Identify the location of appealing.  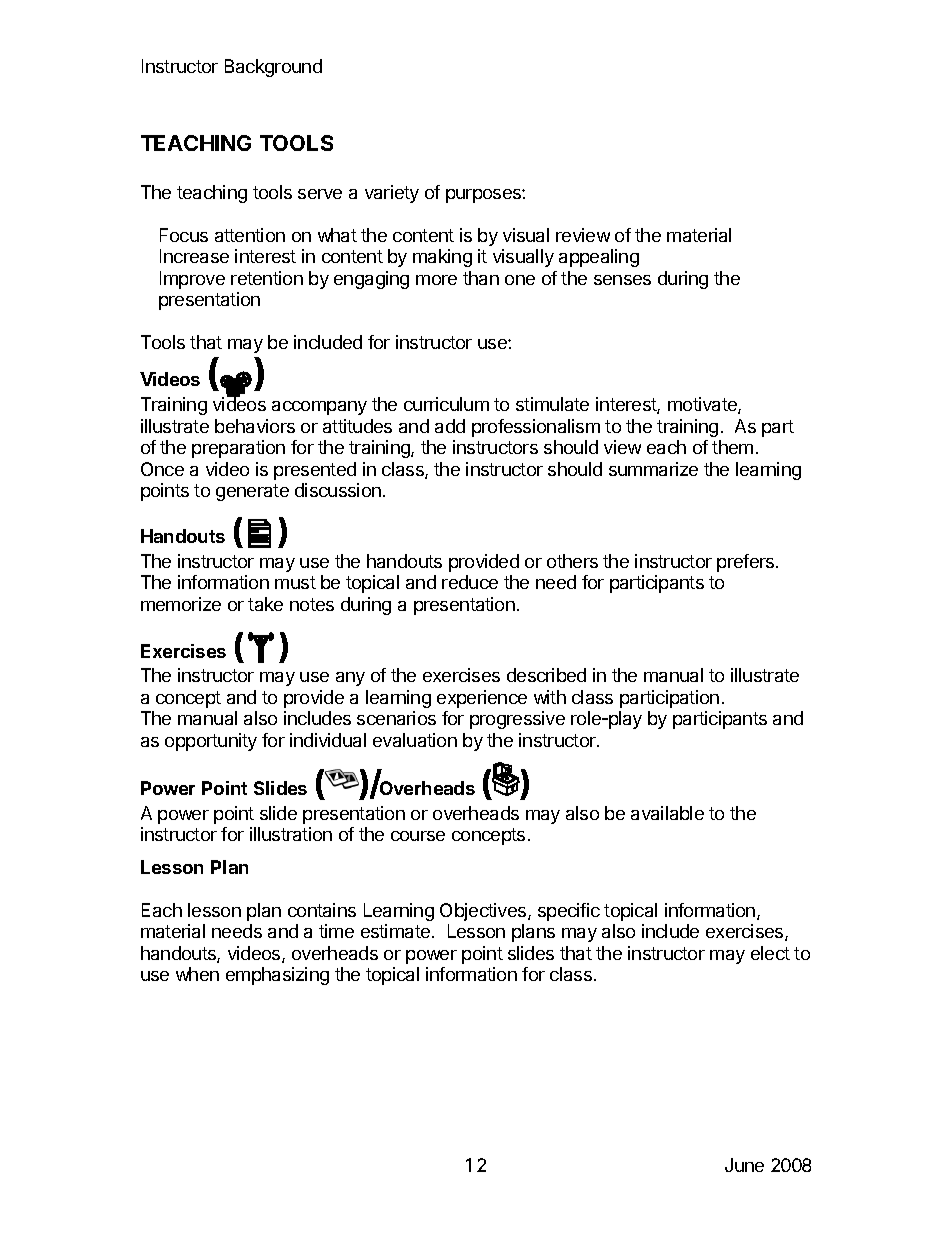
(599, 258).
